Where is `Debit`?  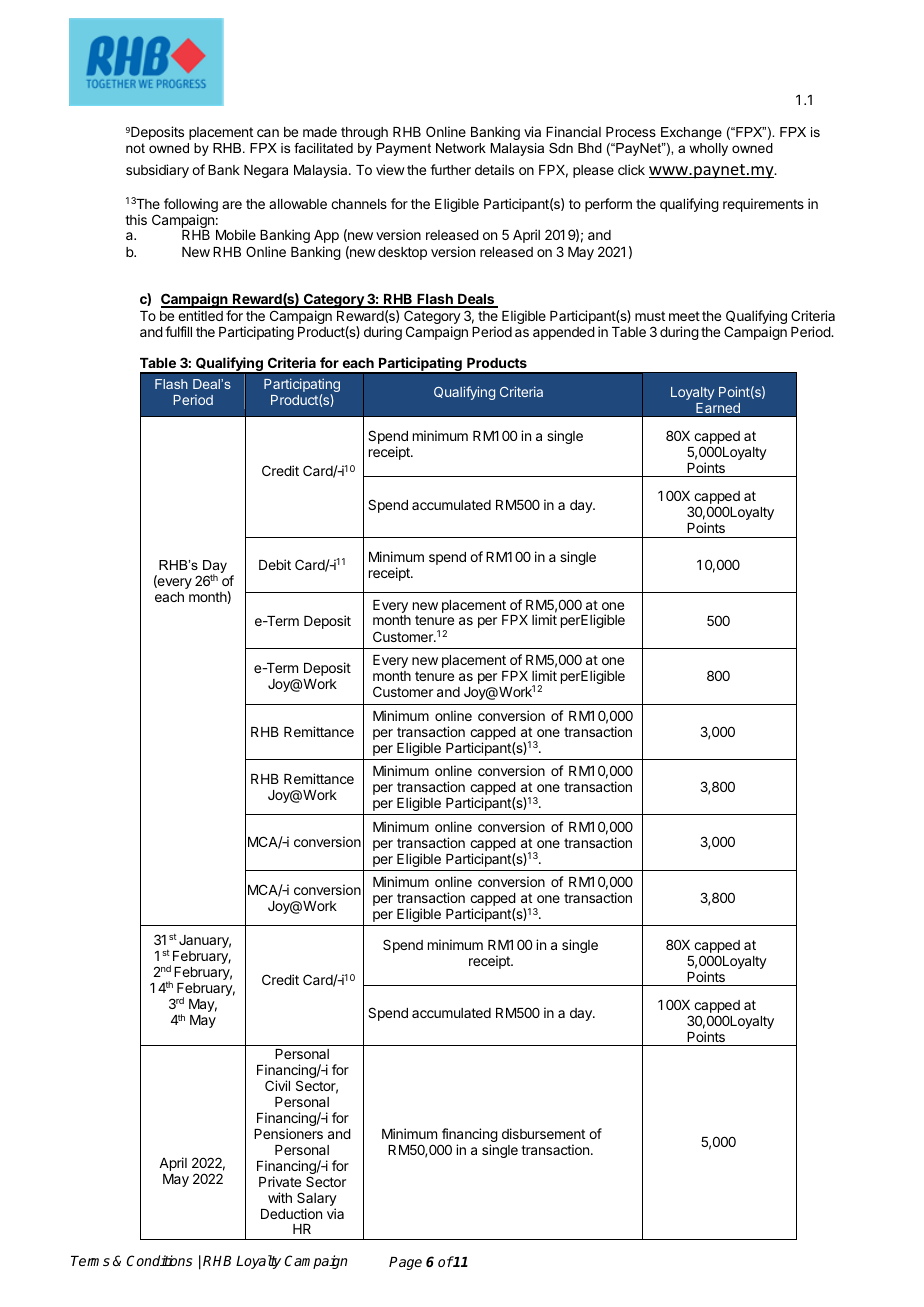
Debit is located at coordinates (275, 564).
